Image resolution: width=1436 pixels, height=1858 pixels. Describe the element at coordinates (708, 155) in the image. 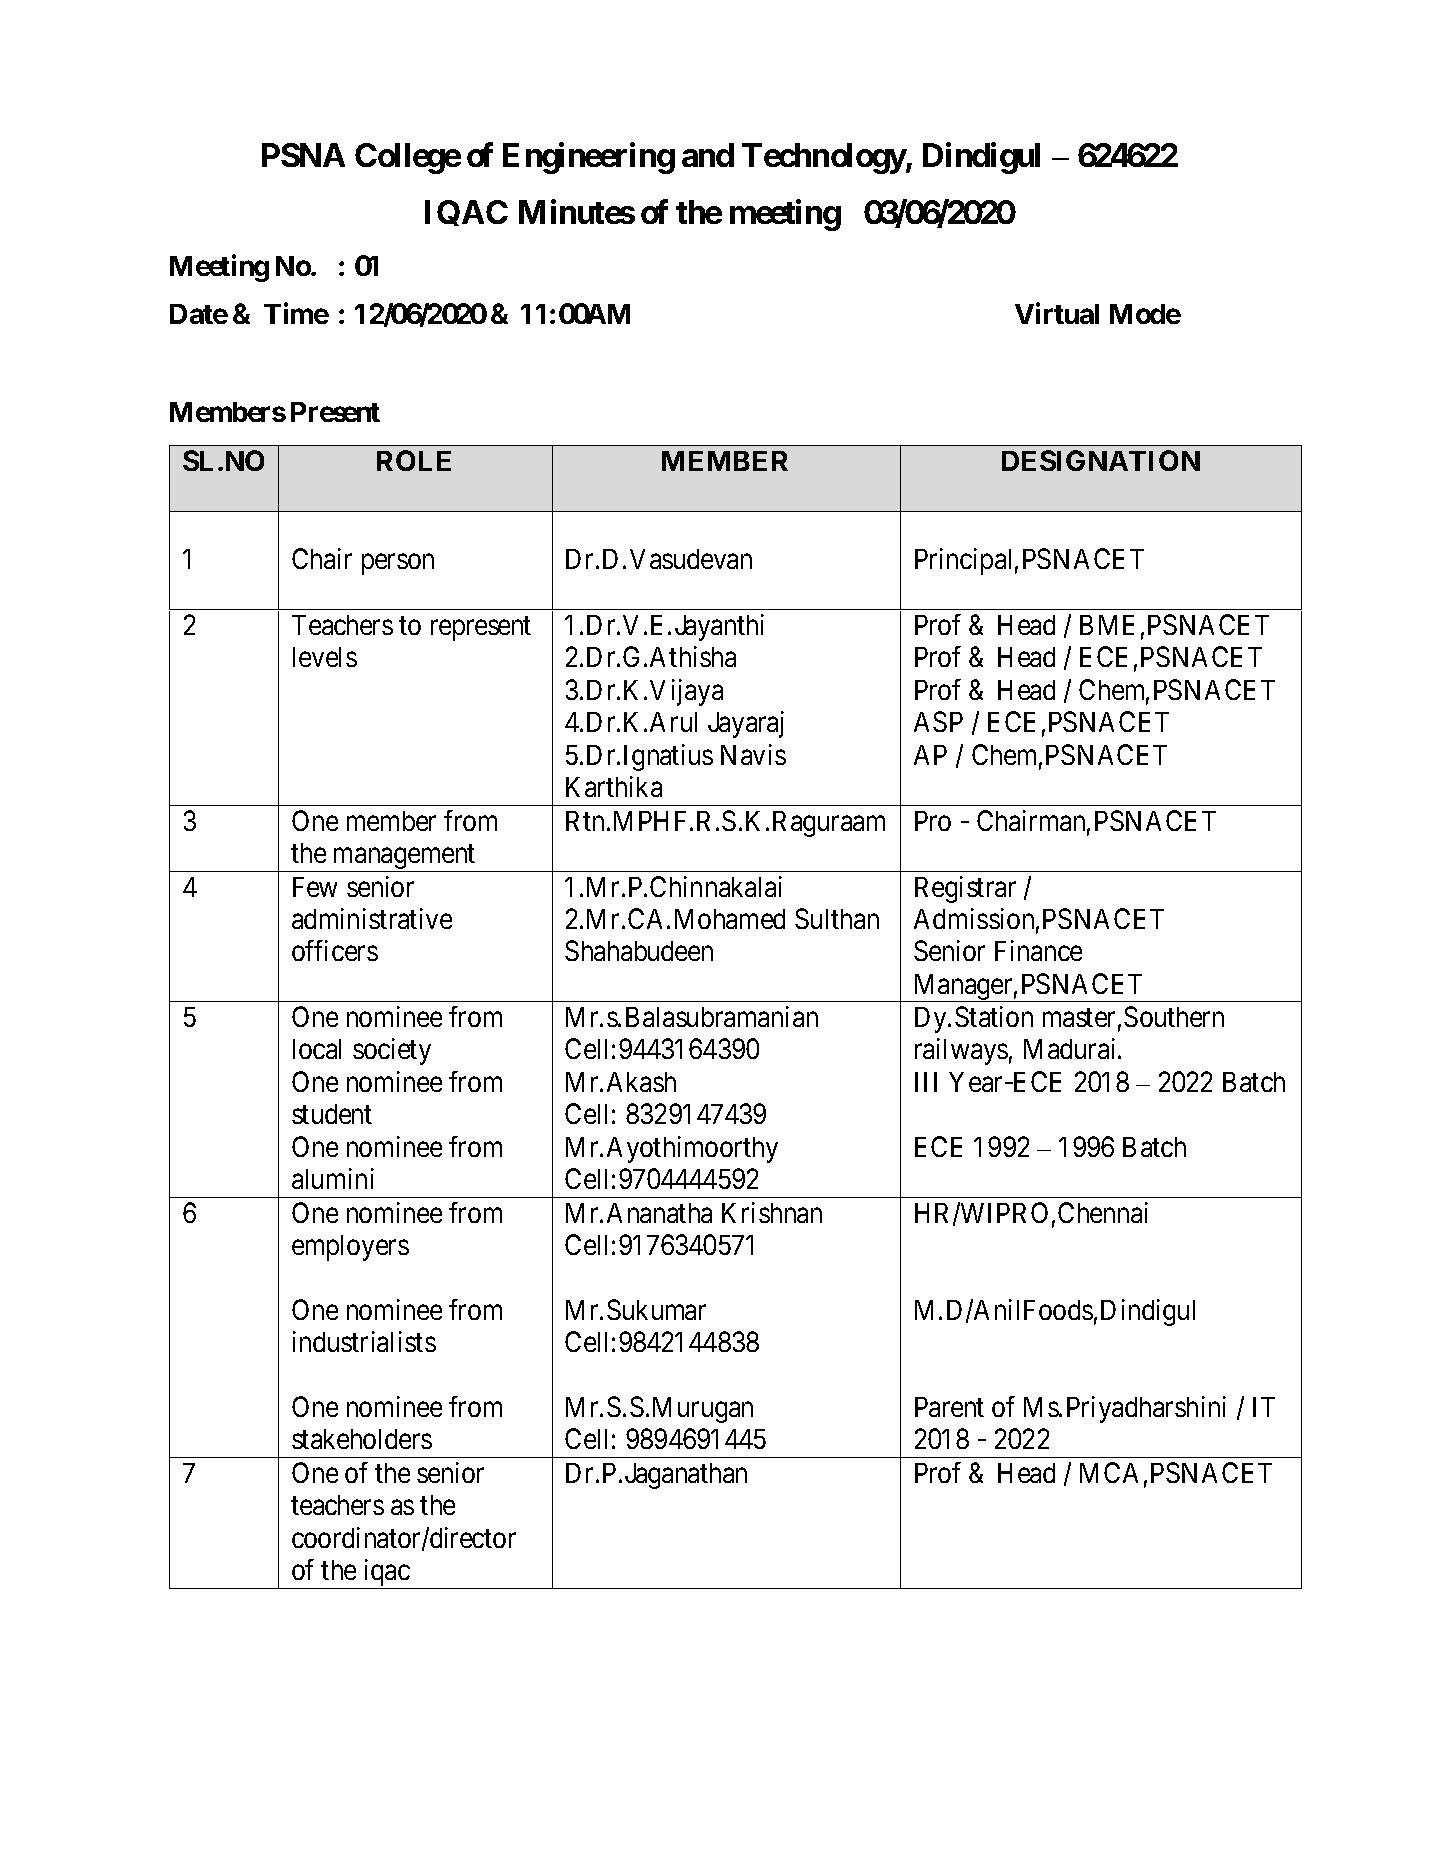

I see `and` at that location.
